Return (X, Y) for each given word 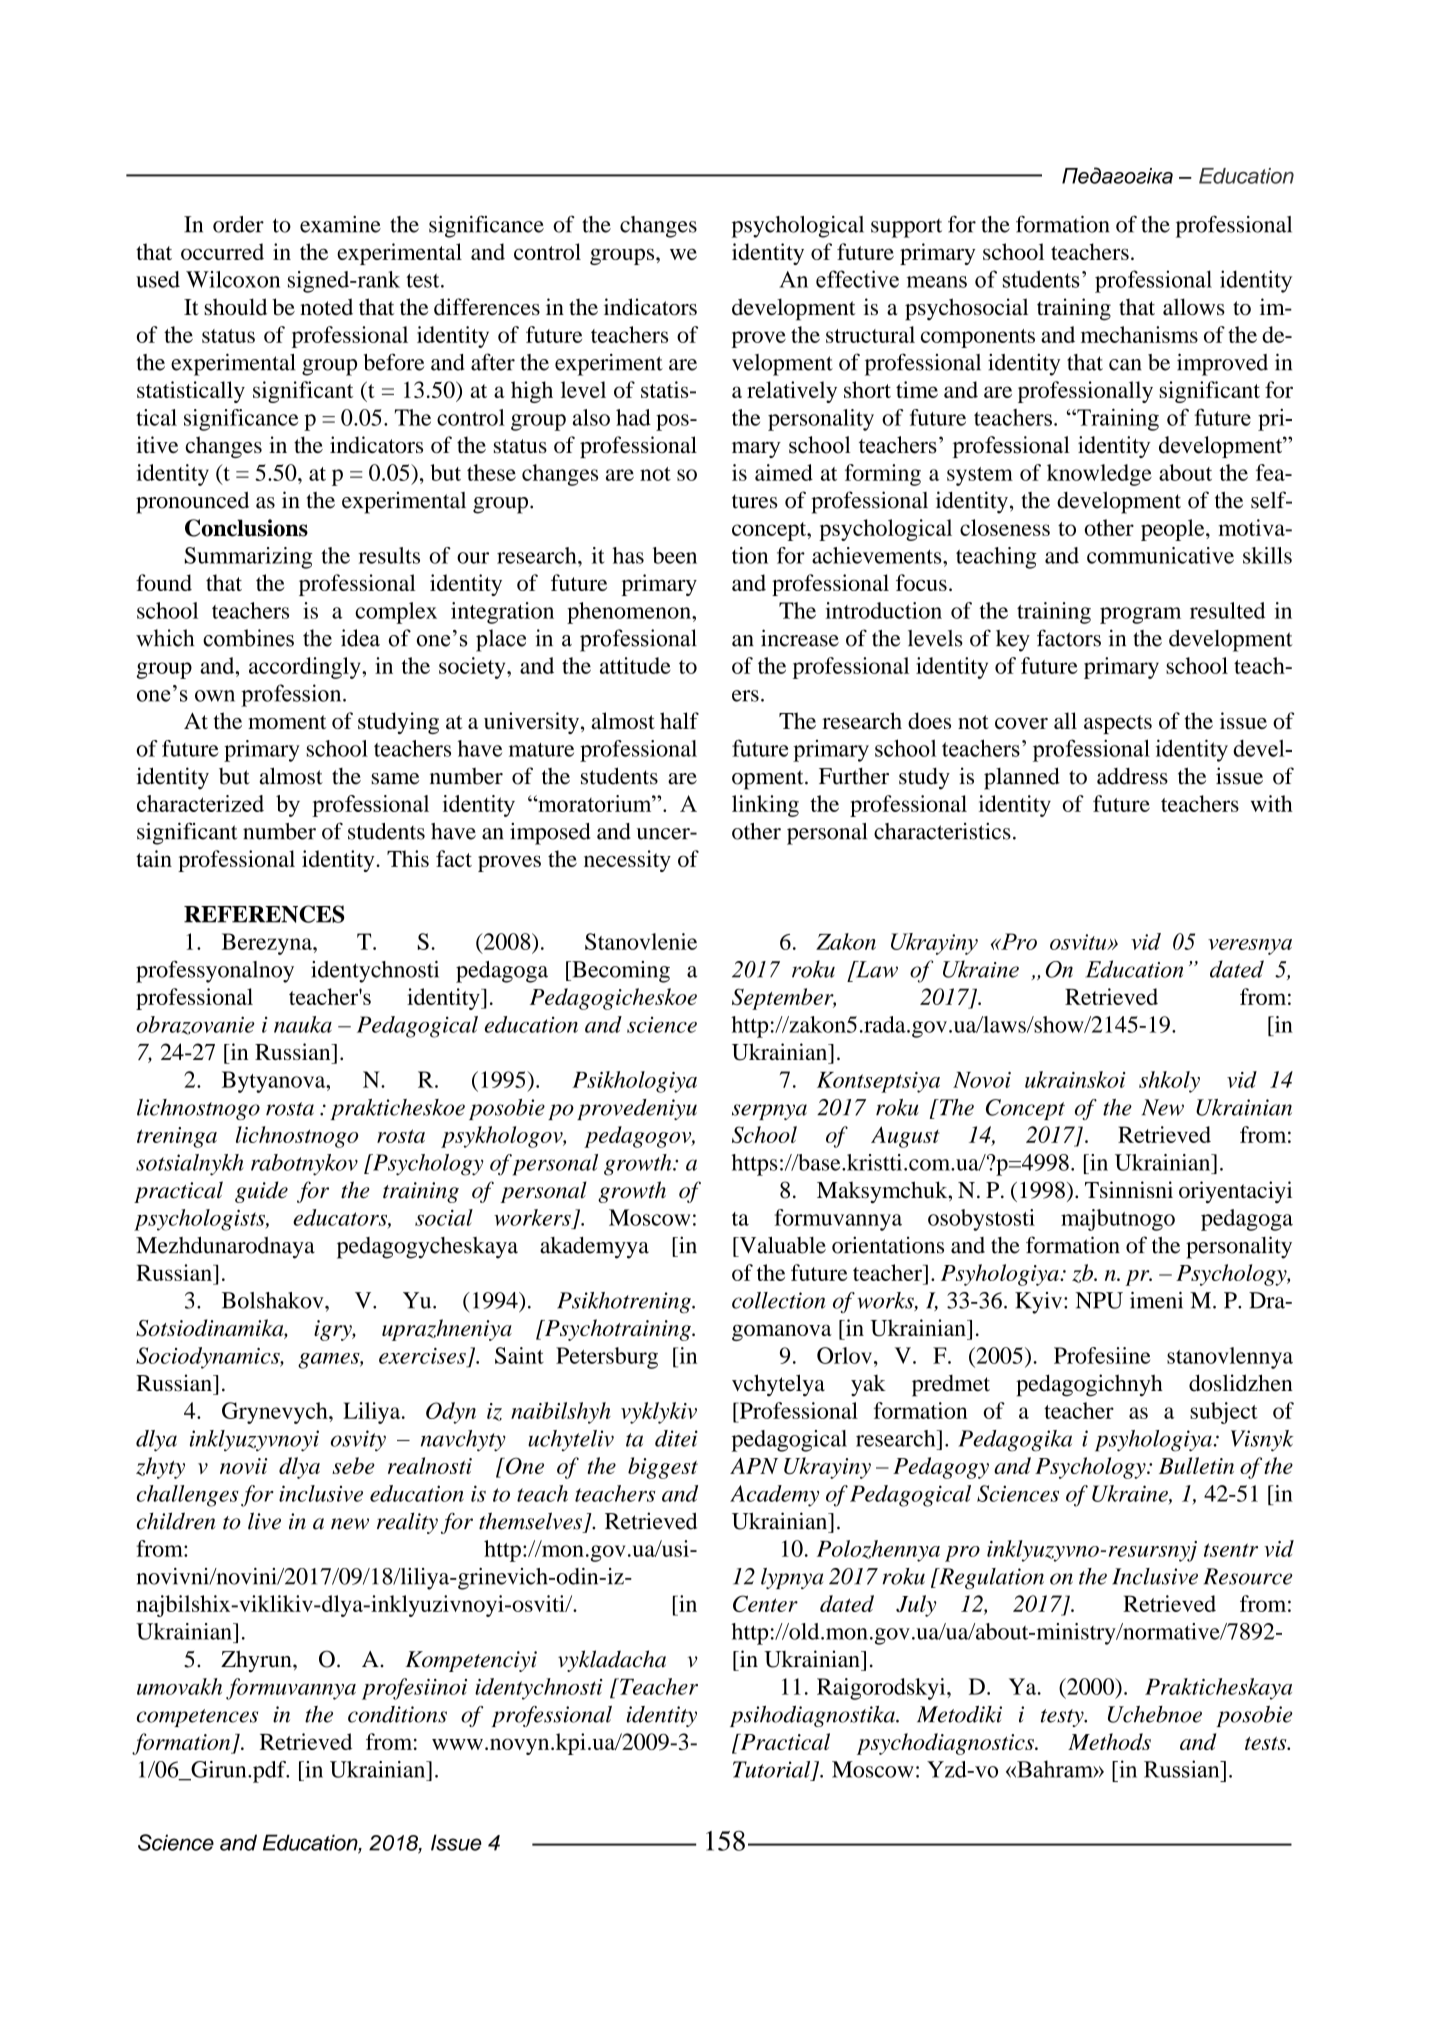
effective (857, 279)
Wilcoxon (233, 279)
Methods (1109, 1741)
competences (197, 1718)
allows (1194, 307)
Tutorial (771, 1769)
